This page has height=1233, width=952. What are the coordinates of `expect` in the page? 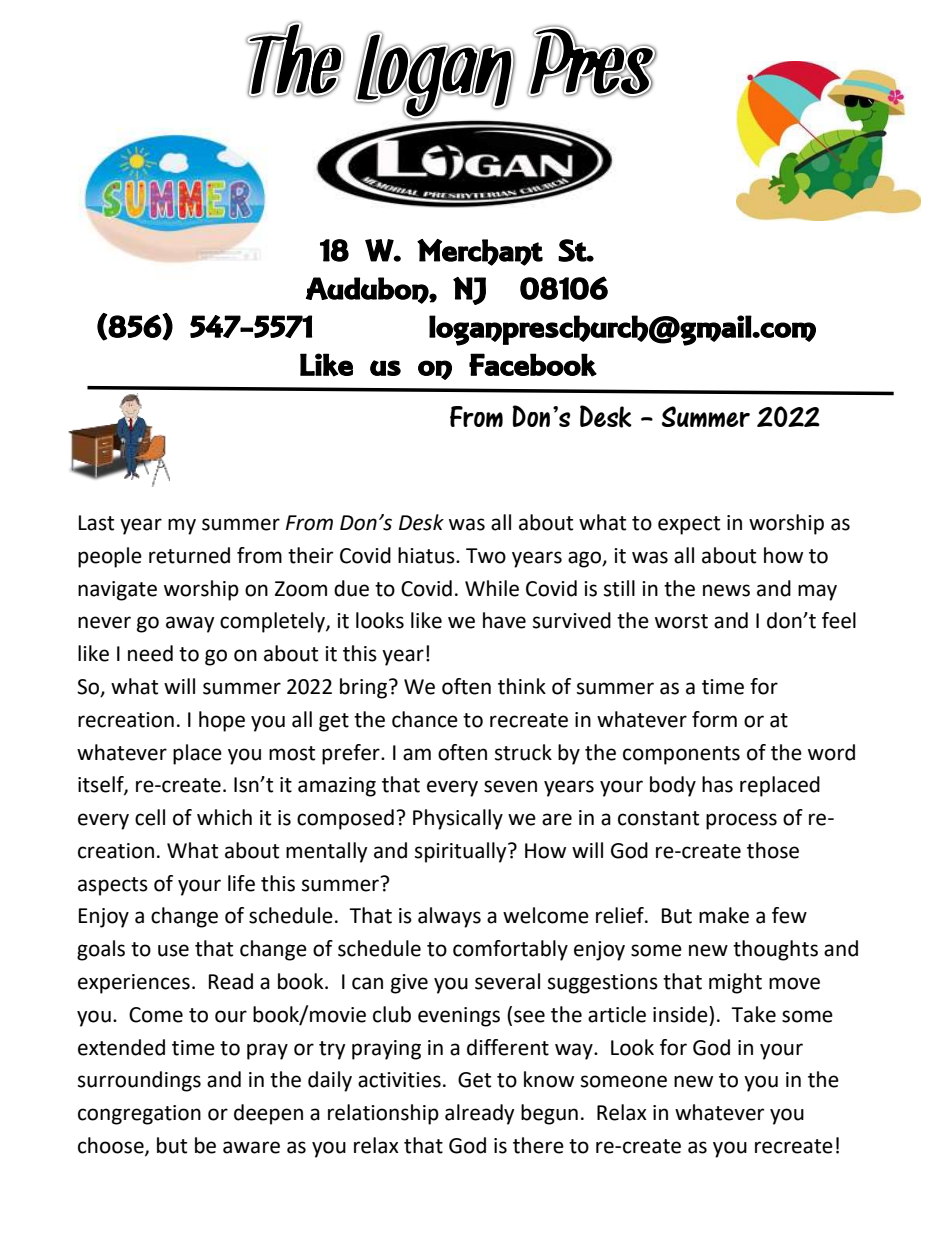 It's located at (689, 525).
